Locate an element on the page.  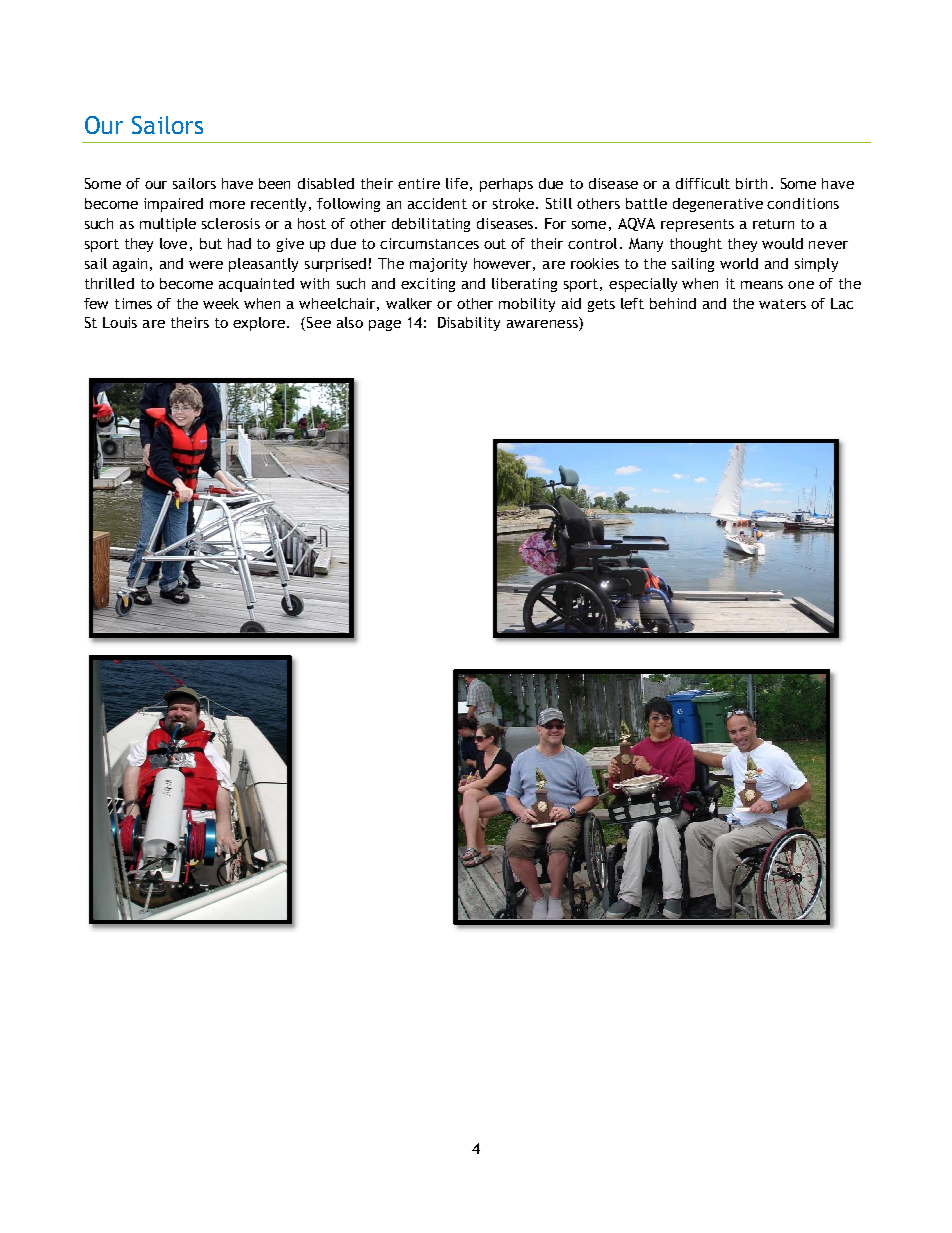
acquainted is located at coordinates (256, 285).
